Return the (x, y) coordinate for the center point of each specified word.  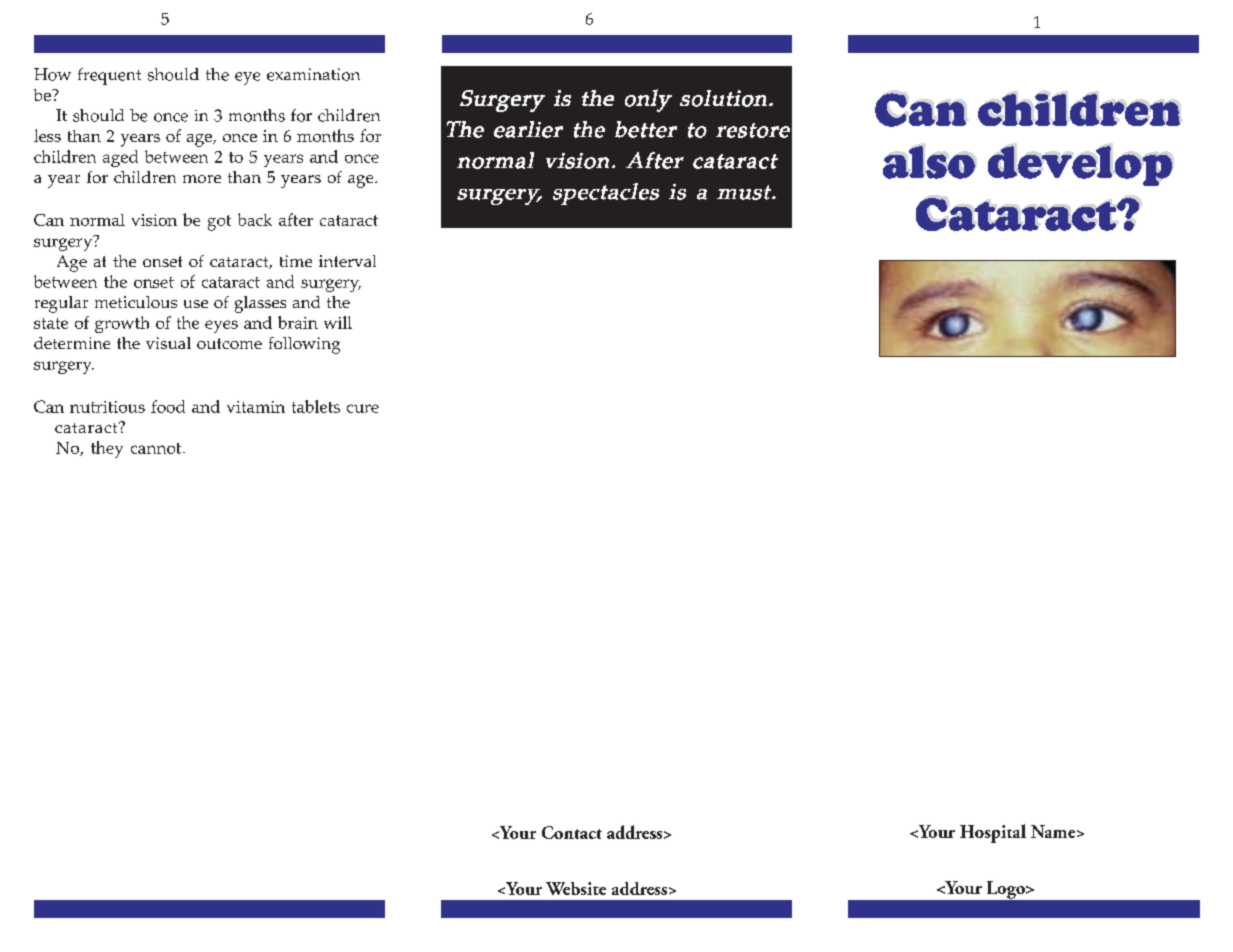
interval (347, 261)
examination (313, 74)
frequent (109, 76)
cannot (157, 448)
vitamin (256, 407)
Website (576, 888)
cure (363, 408)
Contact (572, 832)
